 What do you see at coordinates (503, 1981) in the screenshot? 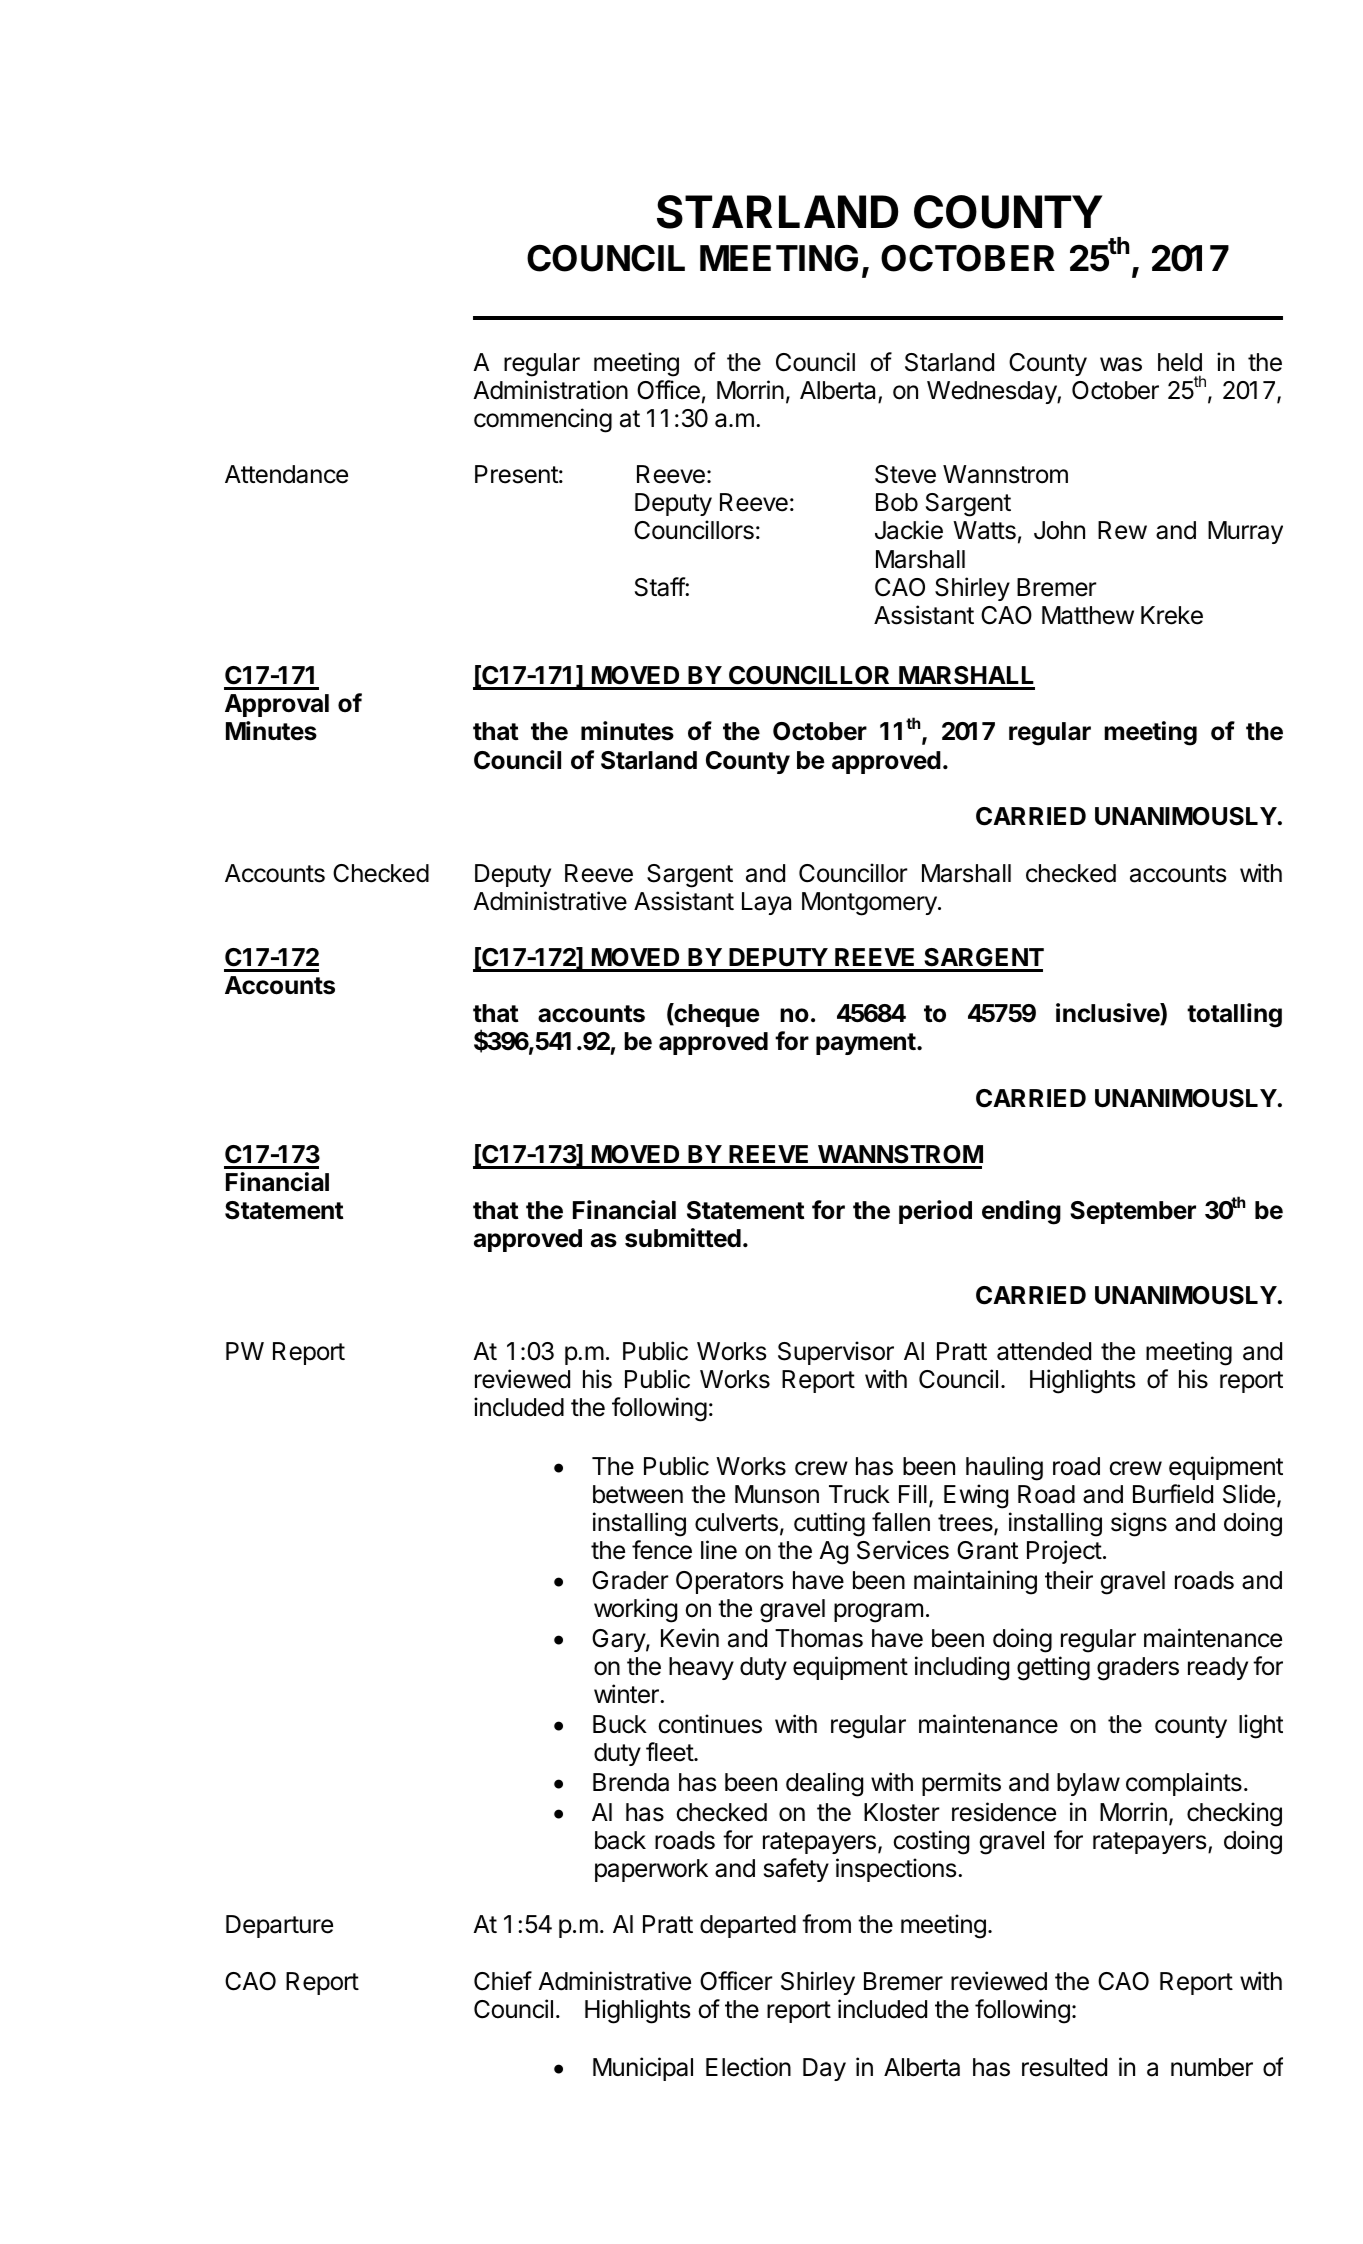
I see `Chief` at bounding box center [503, 1981].
